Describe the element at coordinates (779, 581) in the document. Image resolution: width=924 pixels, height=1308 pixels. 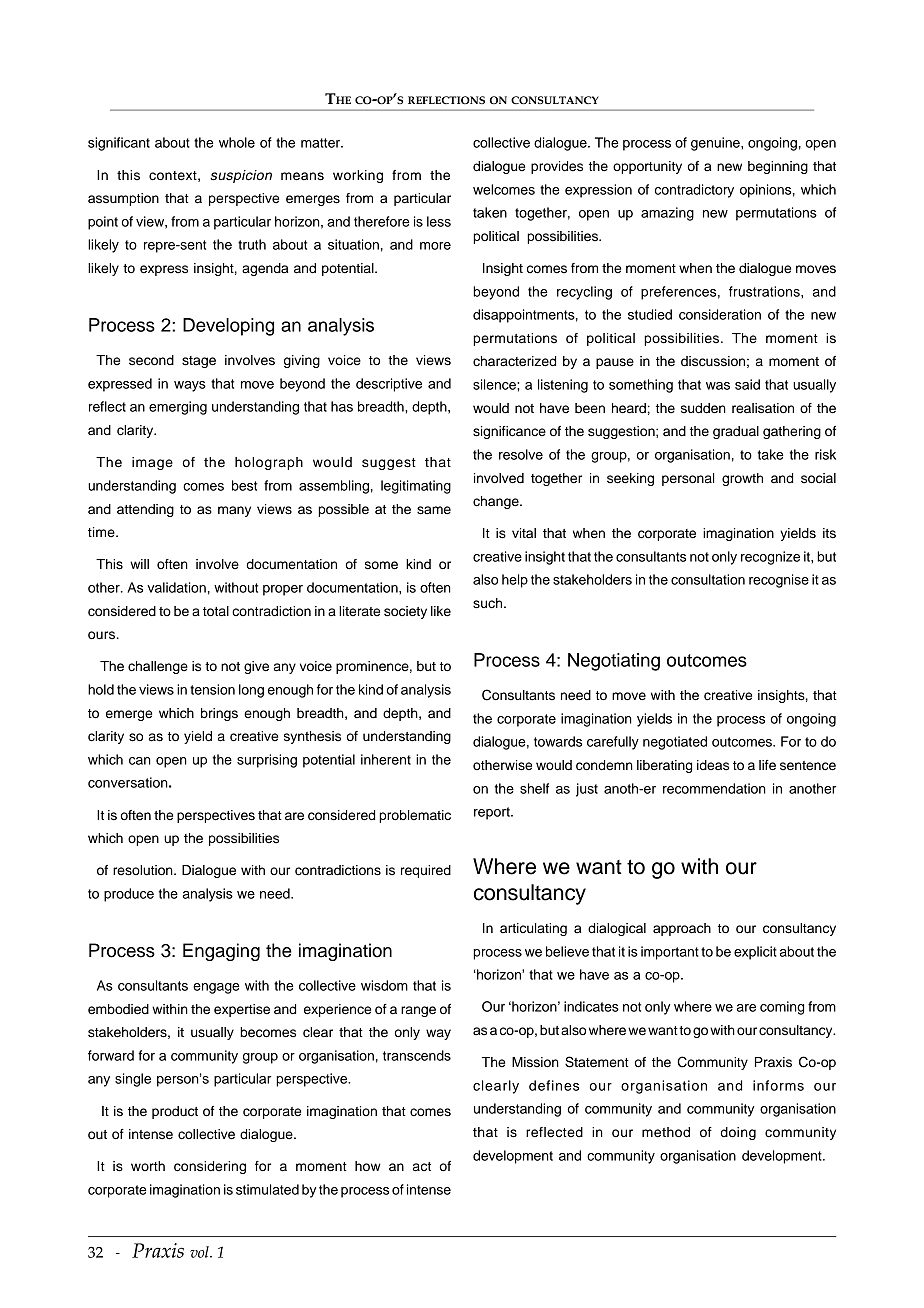
I see `recognise` at that location.
